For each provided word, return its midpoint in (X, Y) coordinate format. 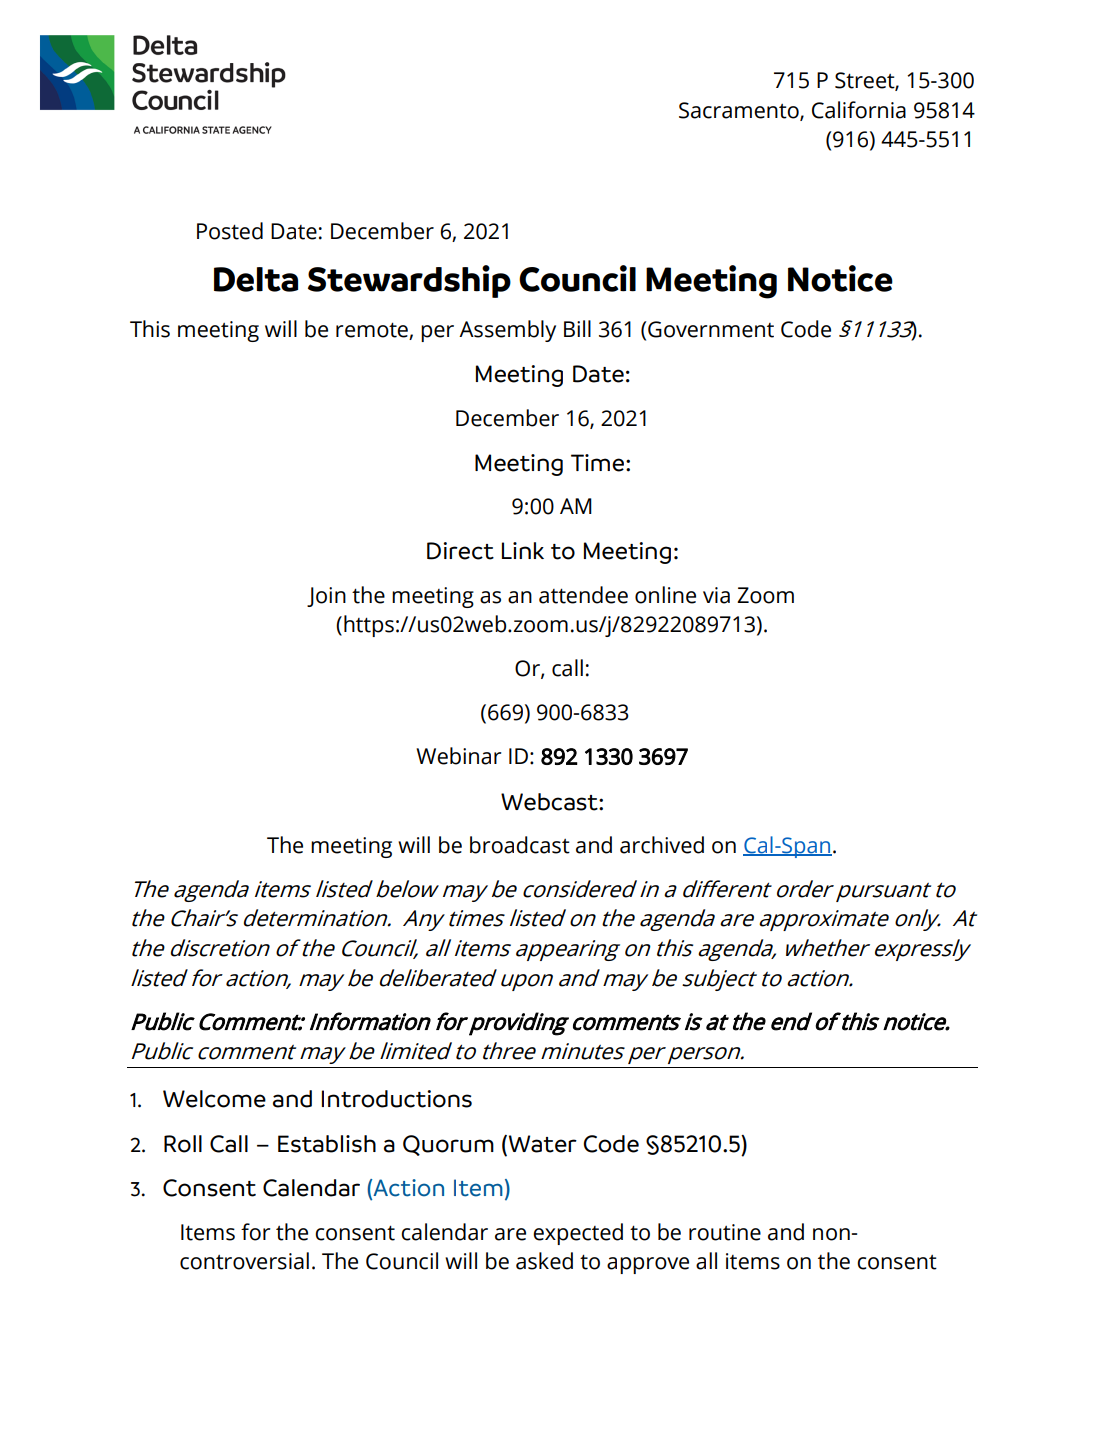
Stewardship (409, 281)
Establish (327, 1144)
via (716, 595)
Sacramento (740, 111)
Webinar (458, 756)
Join (326, 597)
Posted (230, 231)
